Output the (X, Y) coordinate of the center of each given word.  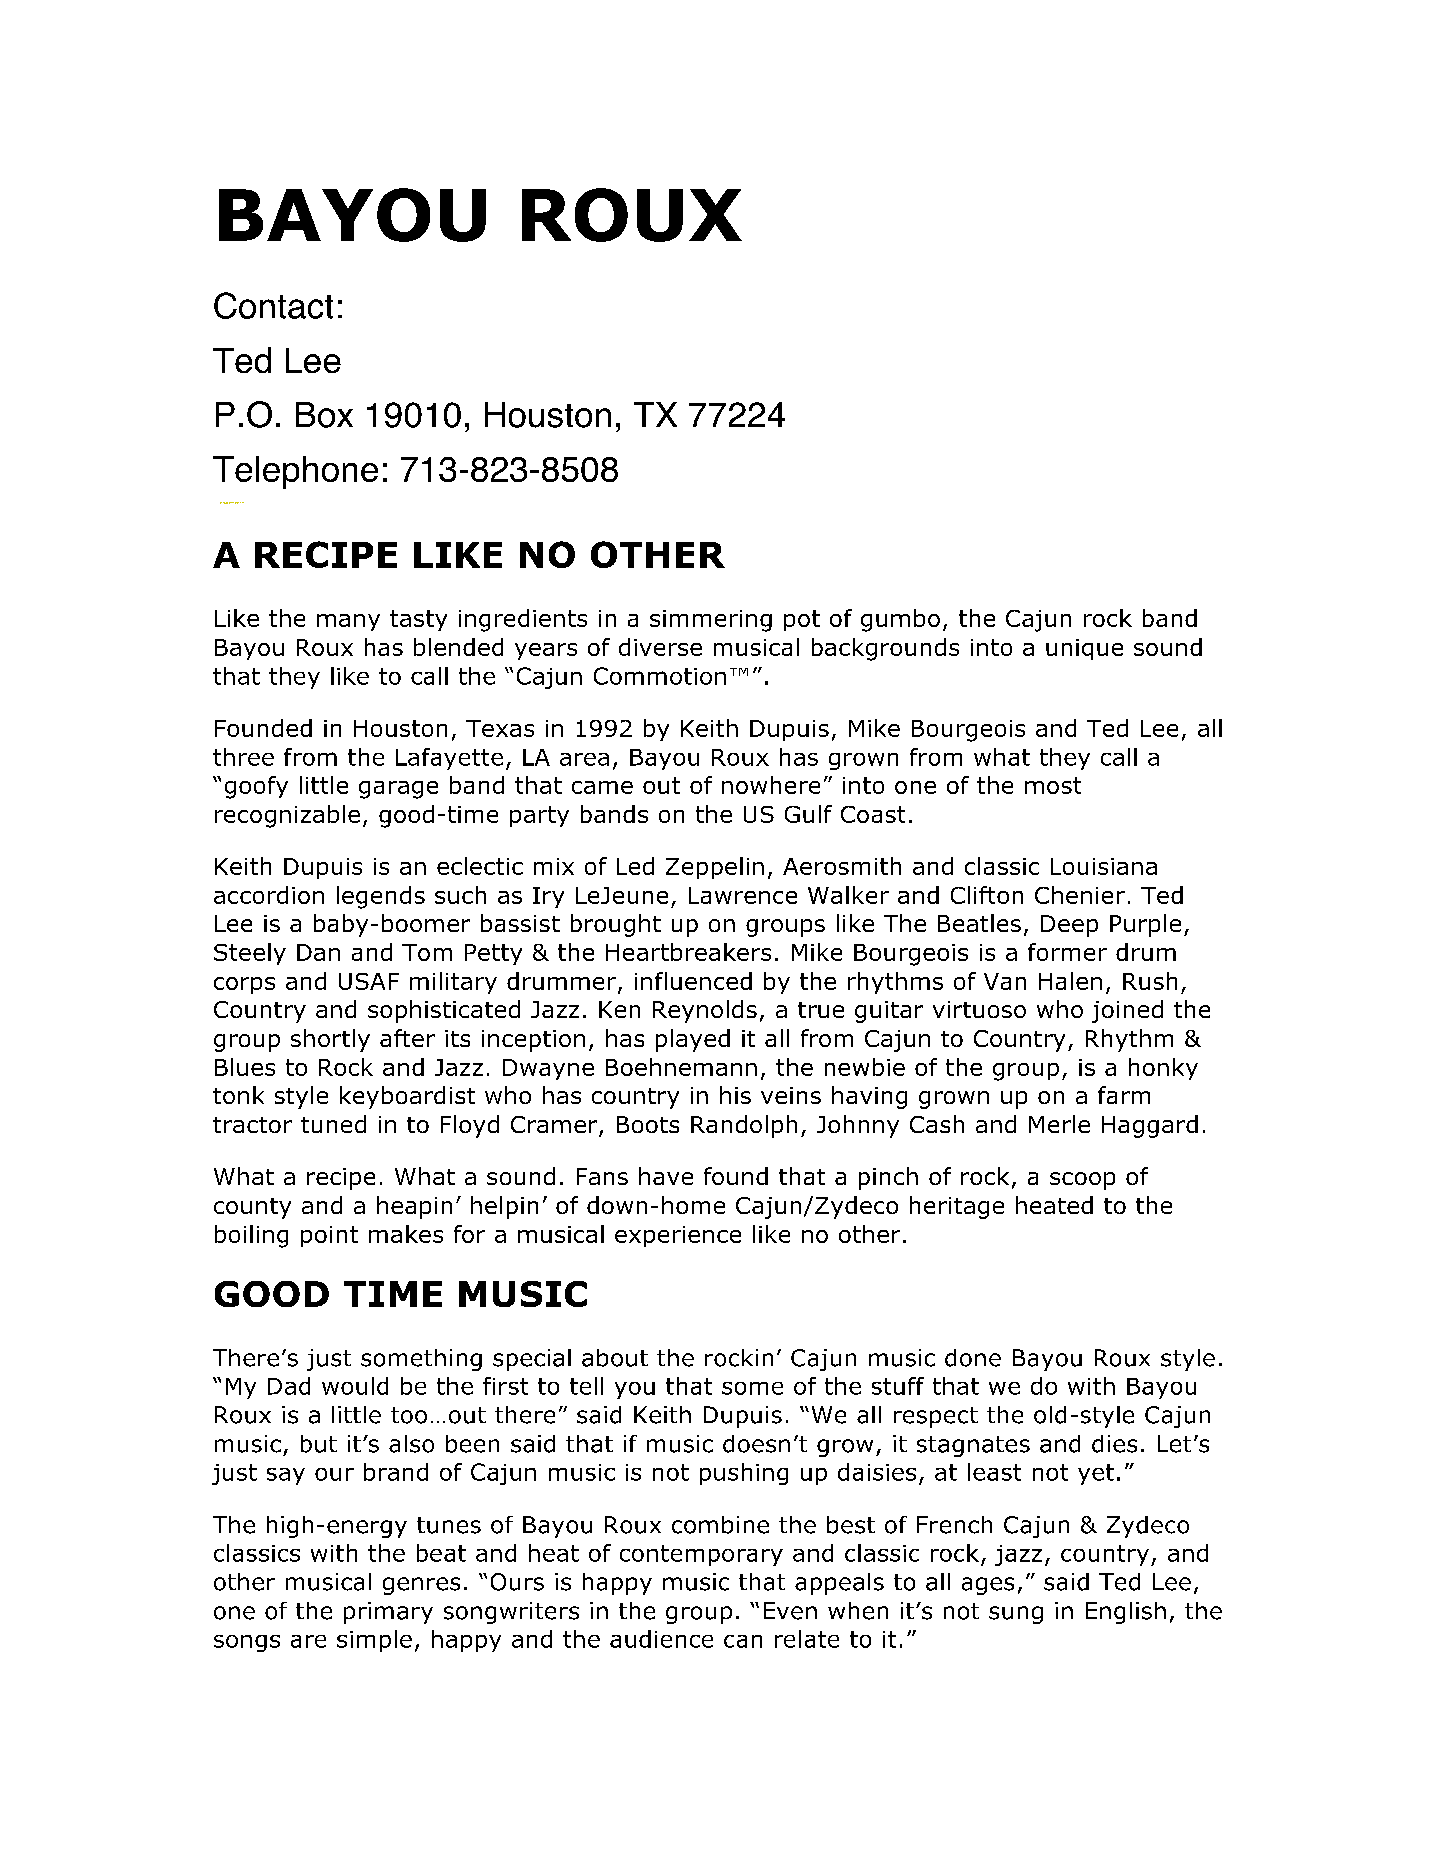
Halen (1070, 981)
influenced (693, 981)
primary (388, 1613)
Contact (273, 305)
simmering (711, 621)
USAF (369, 981)
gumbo (900, 620)
